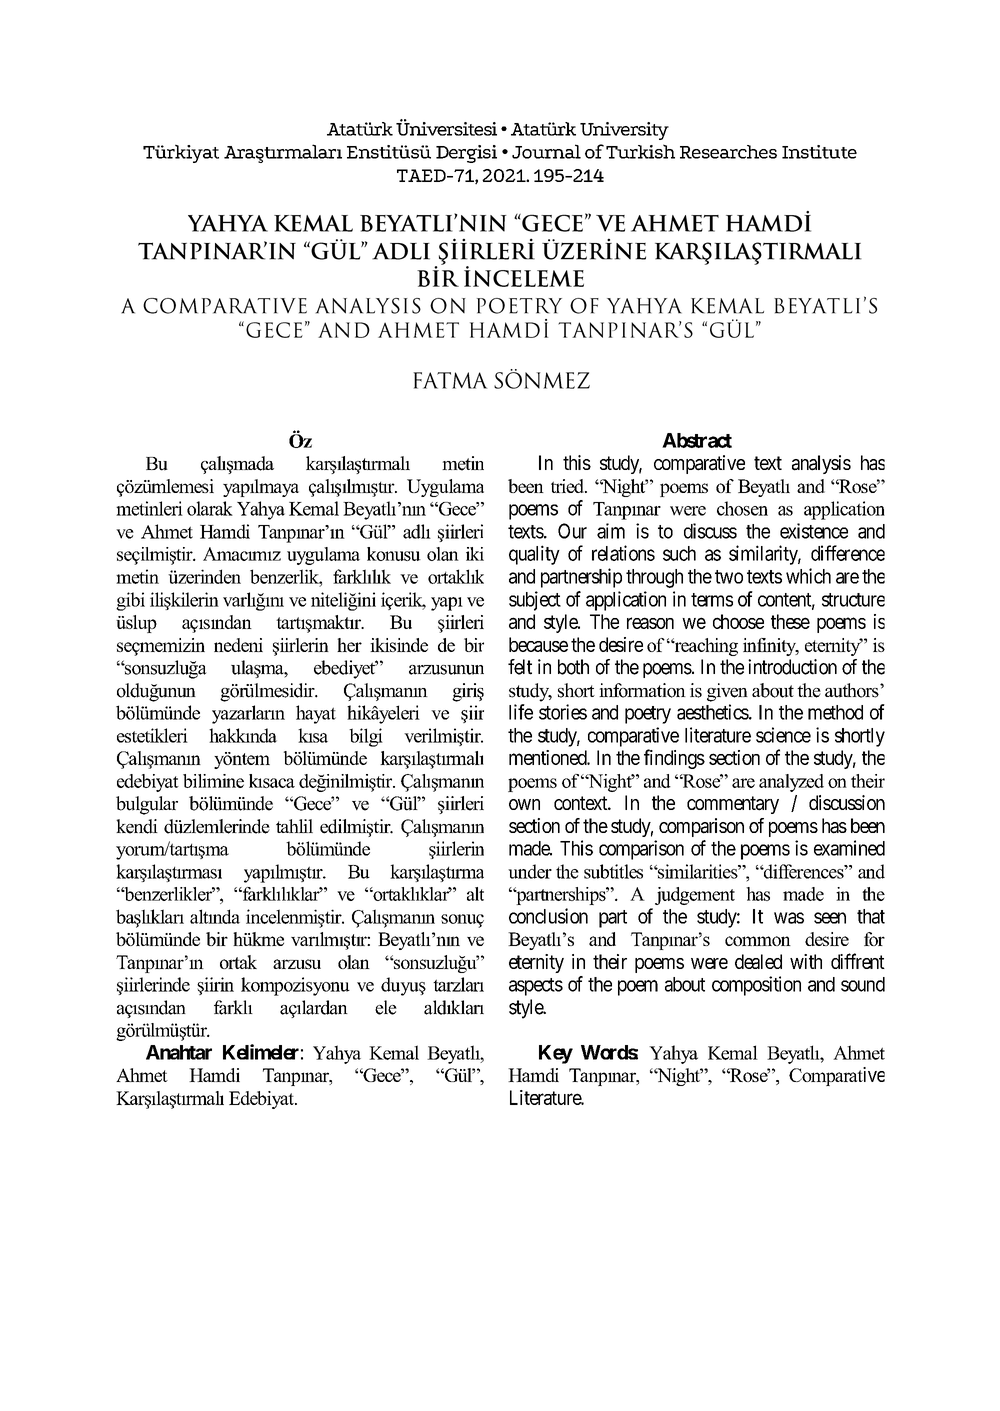  I want to click on Journal, so click(546, 151).
